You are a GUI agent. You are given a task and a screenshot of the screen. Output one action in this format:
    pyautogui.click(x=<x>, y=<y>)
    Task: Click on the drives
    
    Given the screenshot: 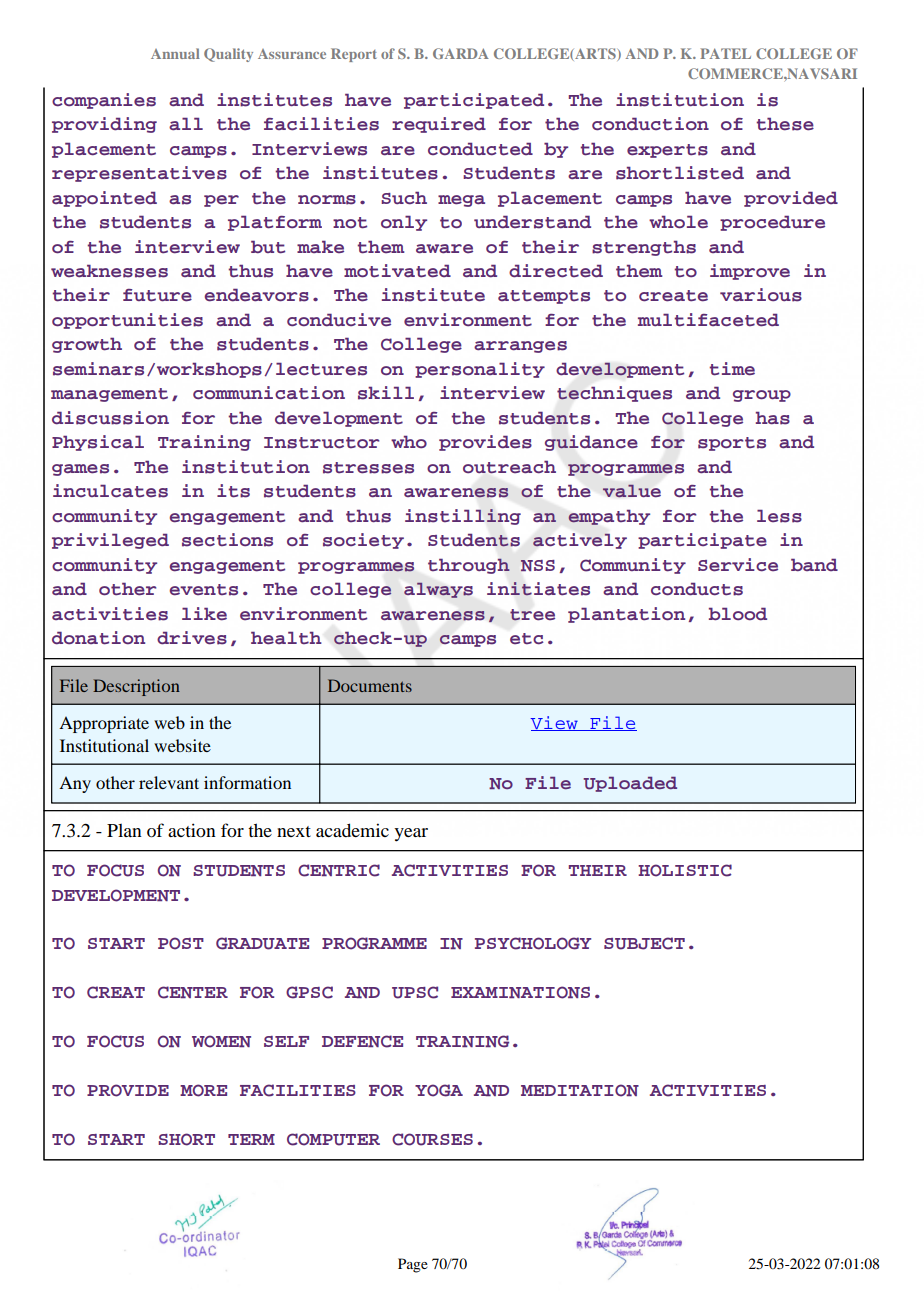 What is the action you would take?
    pyautogui.click(x=192, y=638)
